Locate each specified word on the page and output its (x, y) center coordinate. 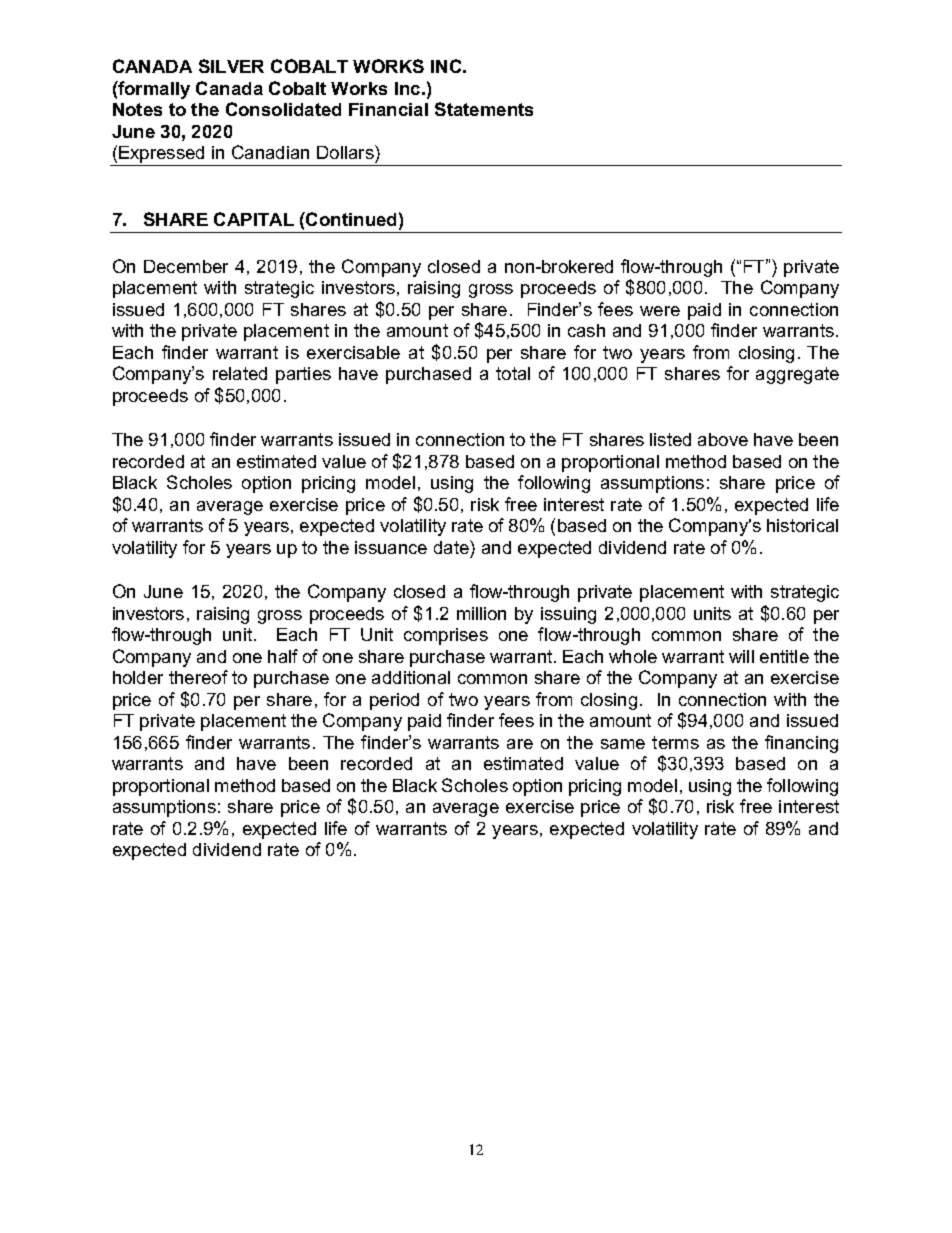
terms (675, 742)
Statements (484, 109)
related (240, 373)
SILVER (231, 66)
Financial (388, 109)
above (723, 439)
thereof (198, 677)
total (513, 373)
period (394, 701)
